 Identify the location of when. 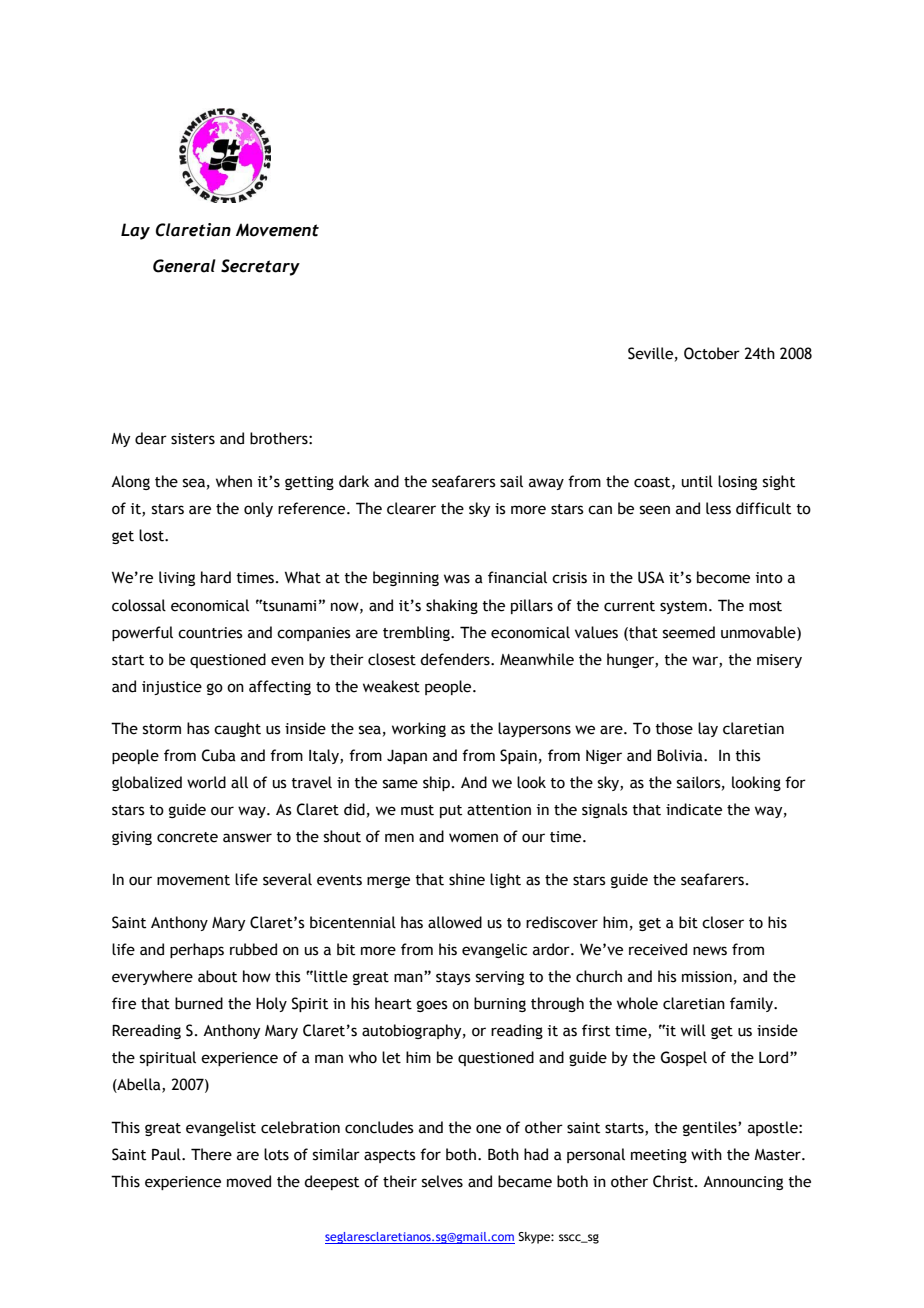
(234, 481).
